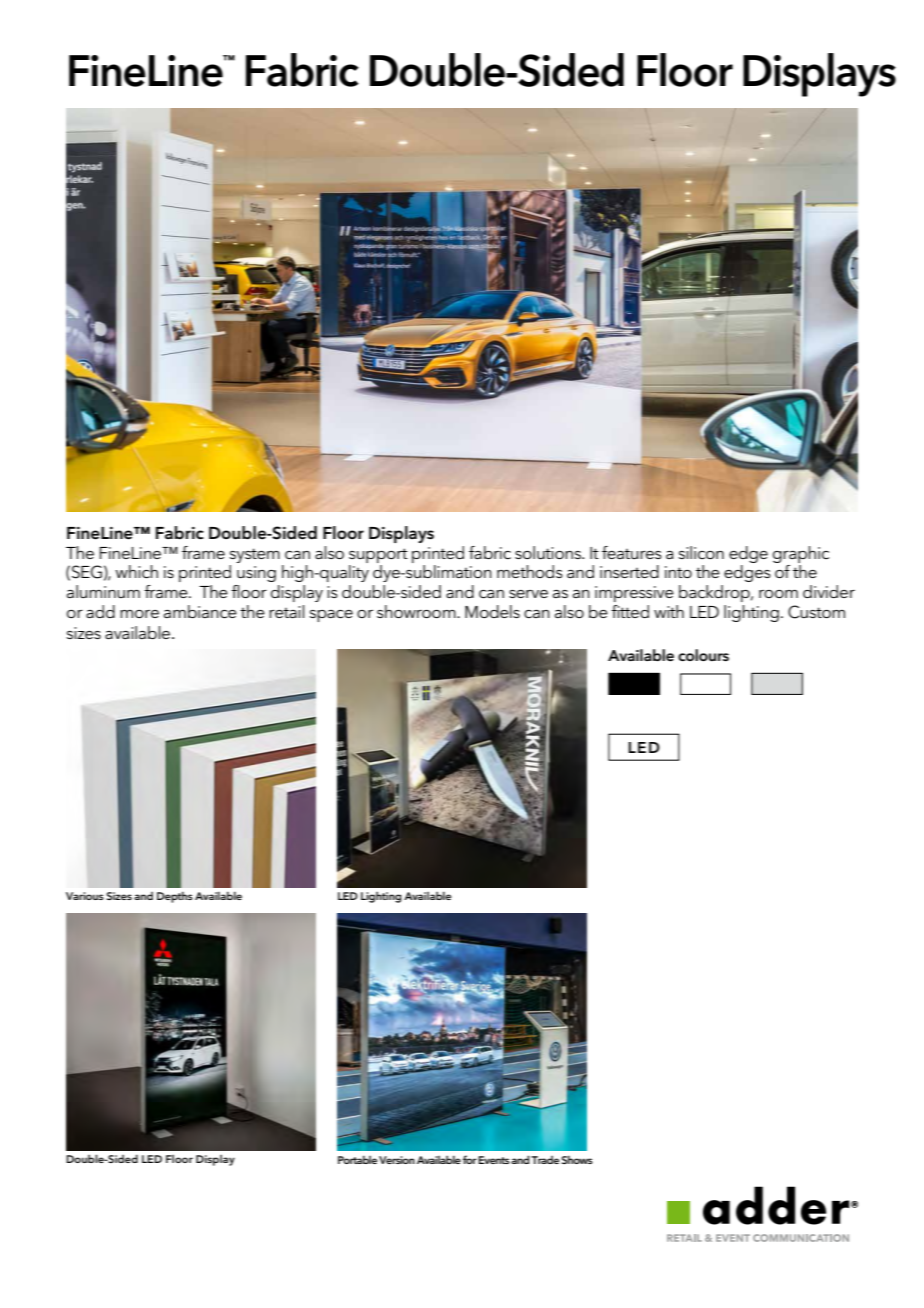  What do you see at coordinates (816, 612) in the screenshot?
I see `Custom` at bounding box center [816, 612].
